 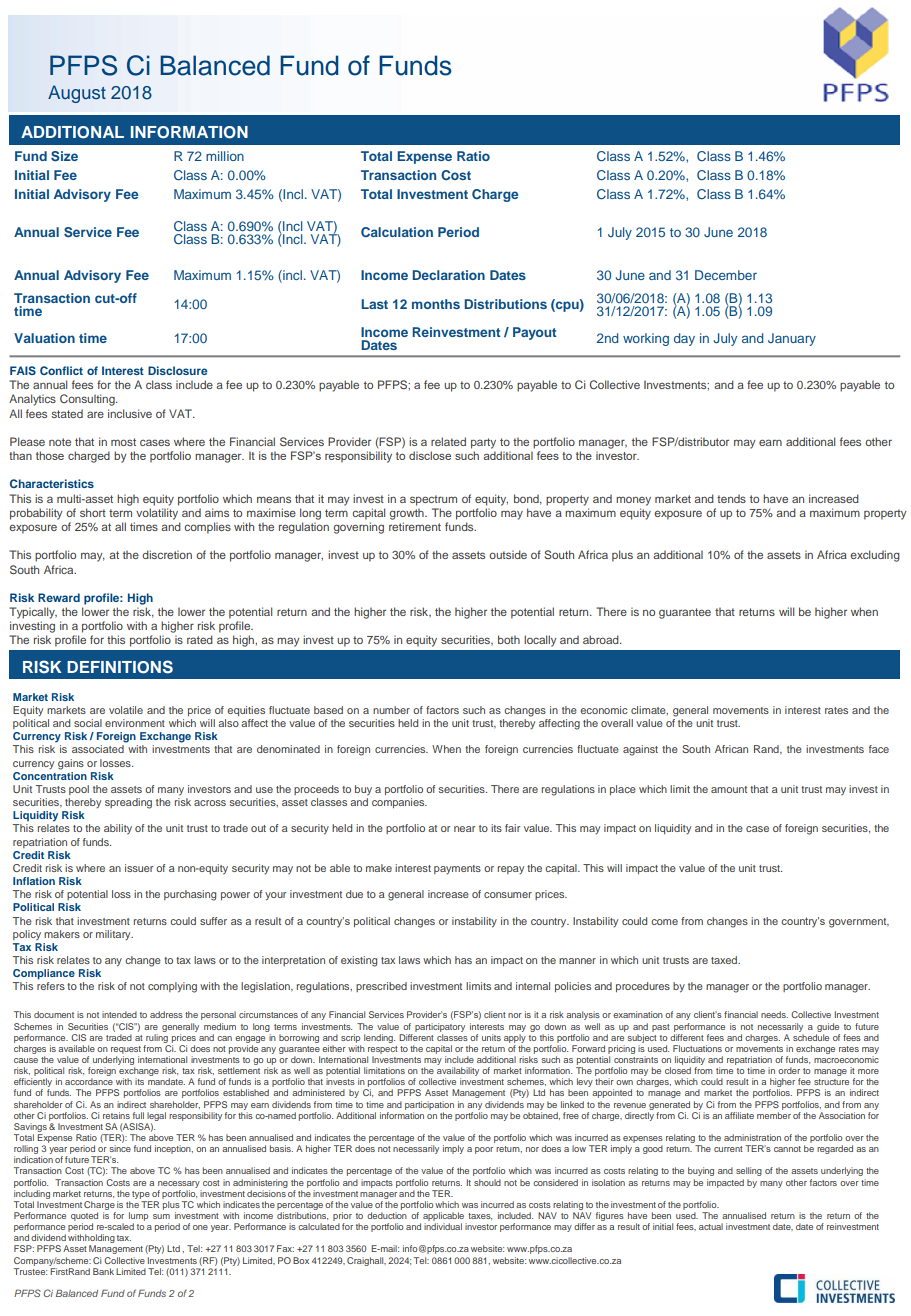 I want to click on issuer, so click(x=139, y=868).
